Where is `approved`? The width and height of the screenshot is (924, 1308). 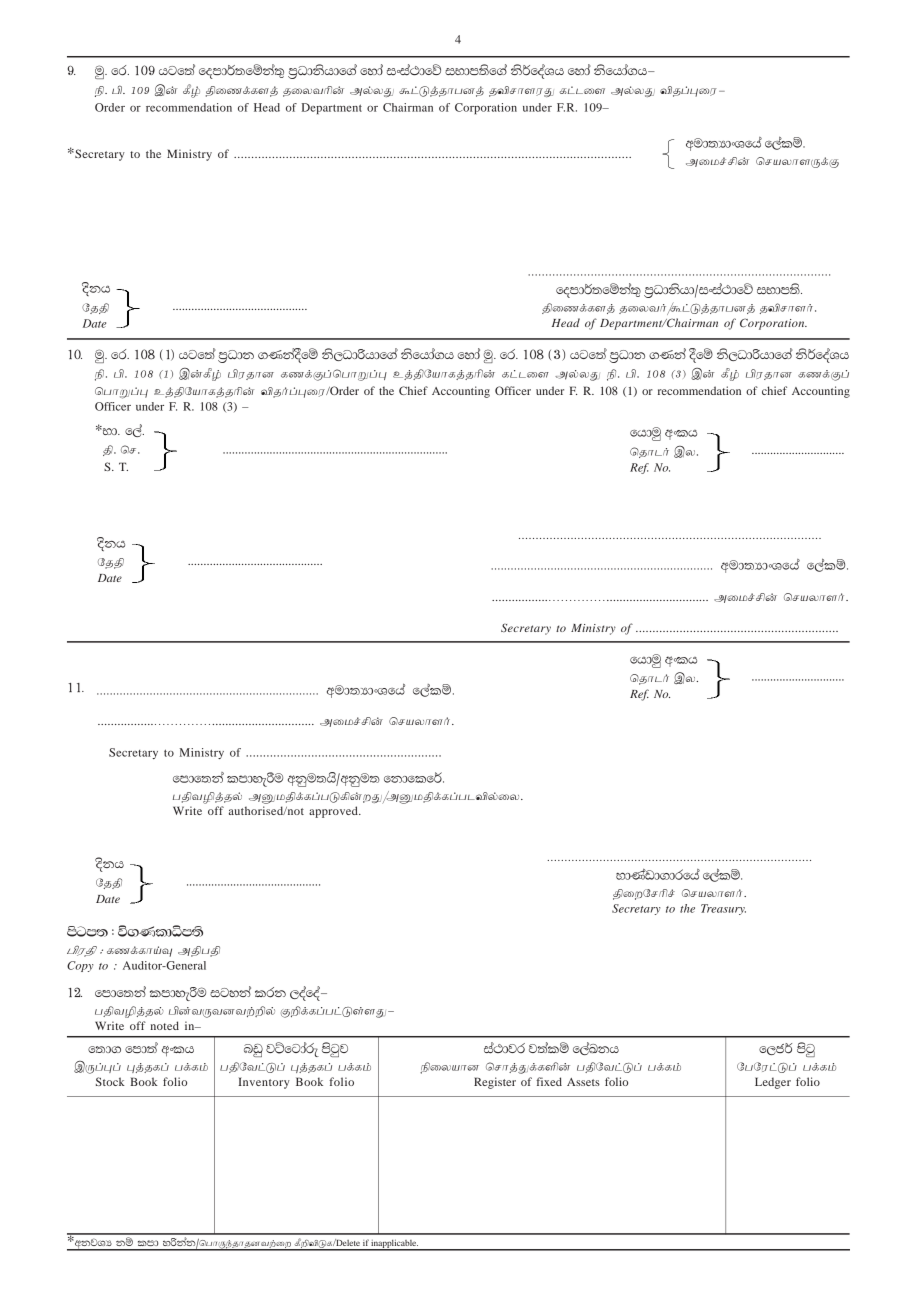
approved is located at coordinates (334, 812).
